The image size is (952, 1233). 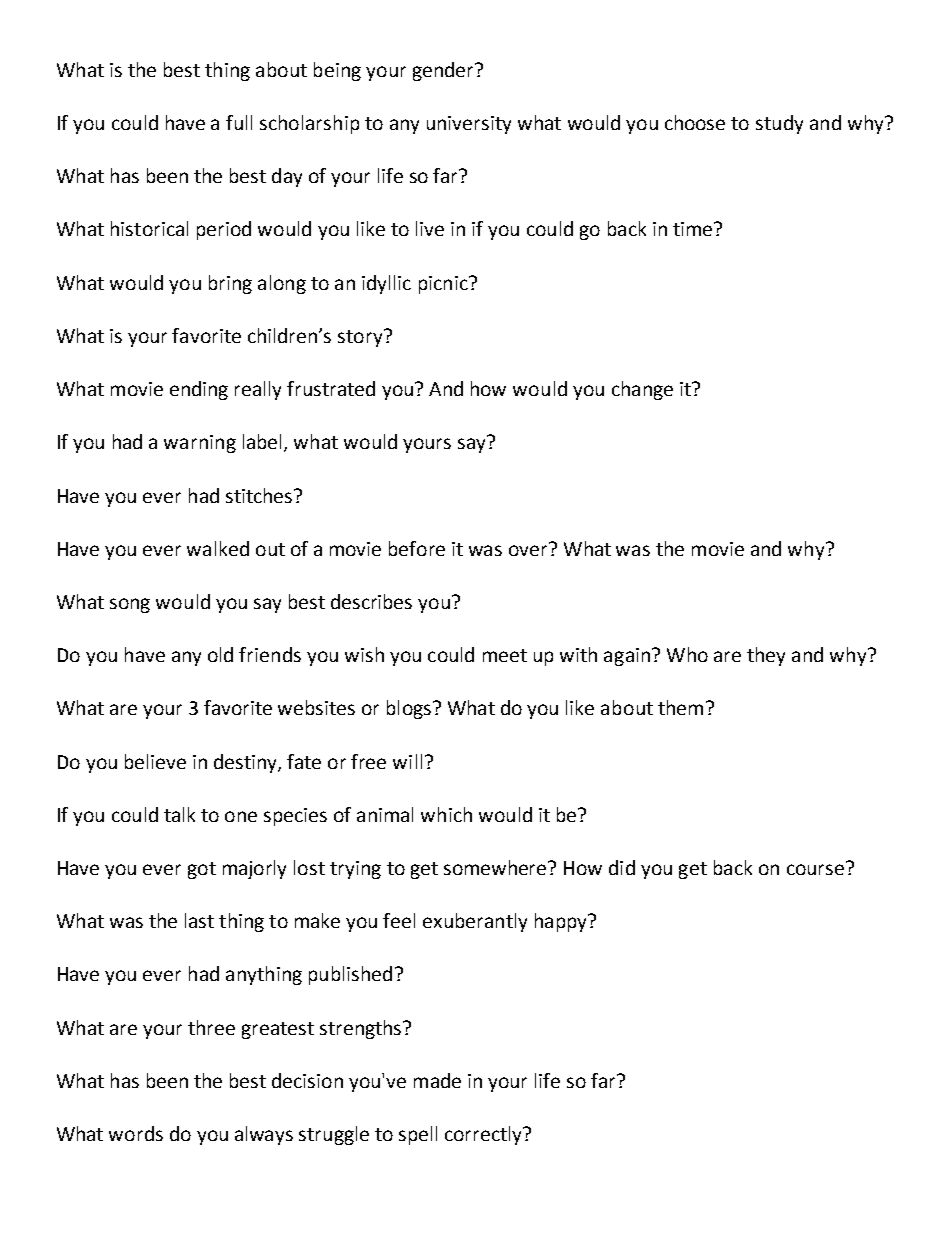 I want to click on choose, so click(x=695, y=122).
